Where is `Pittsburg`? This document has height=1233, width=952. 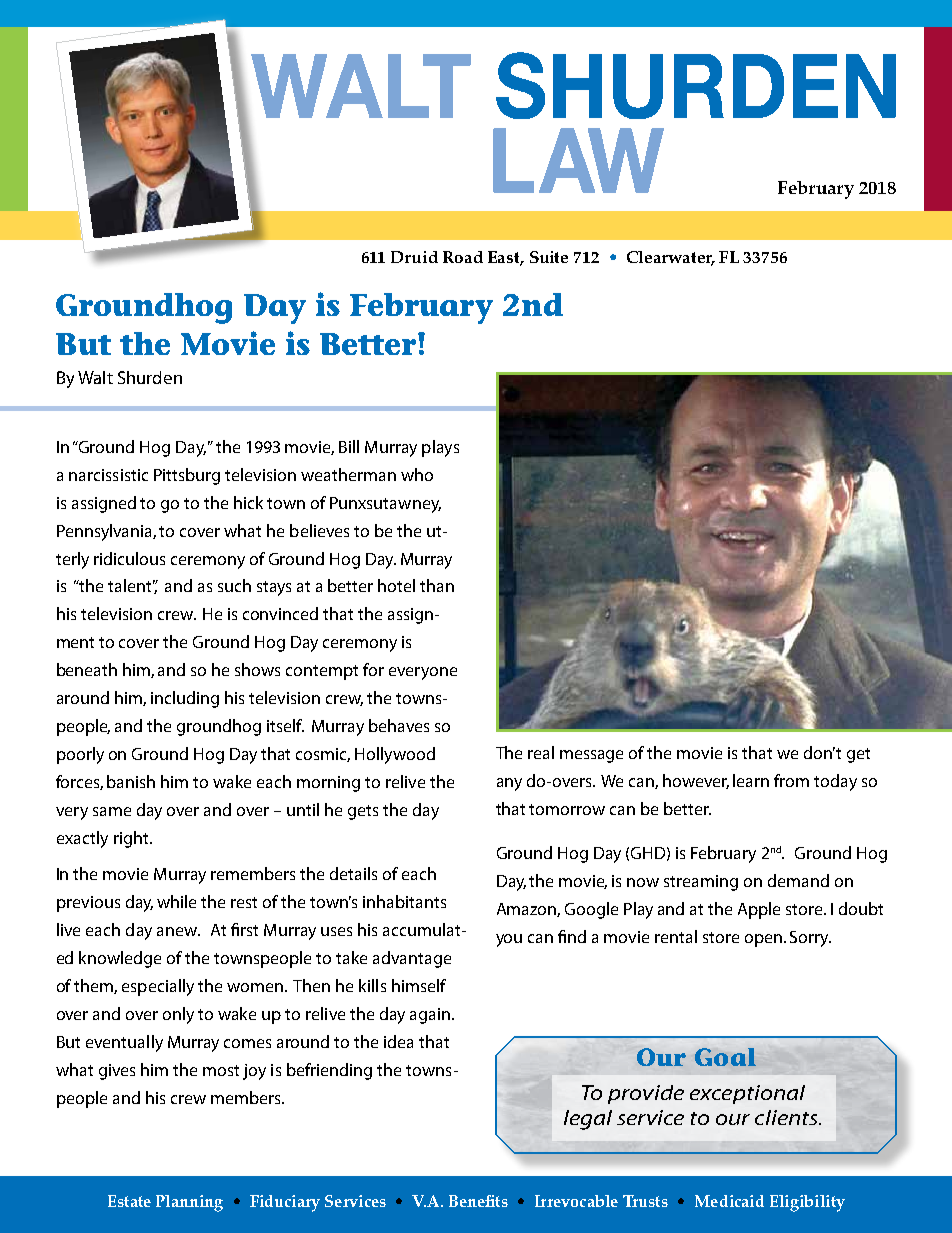 Pittsburg is located at coordinates (187, 476).
